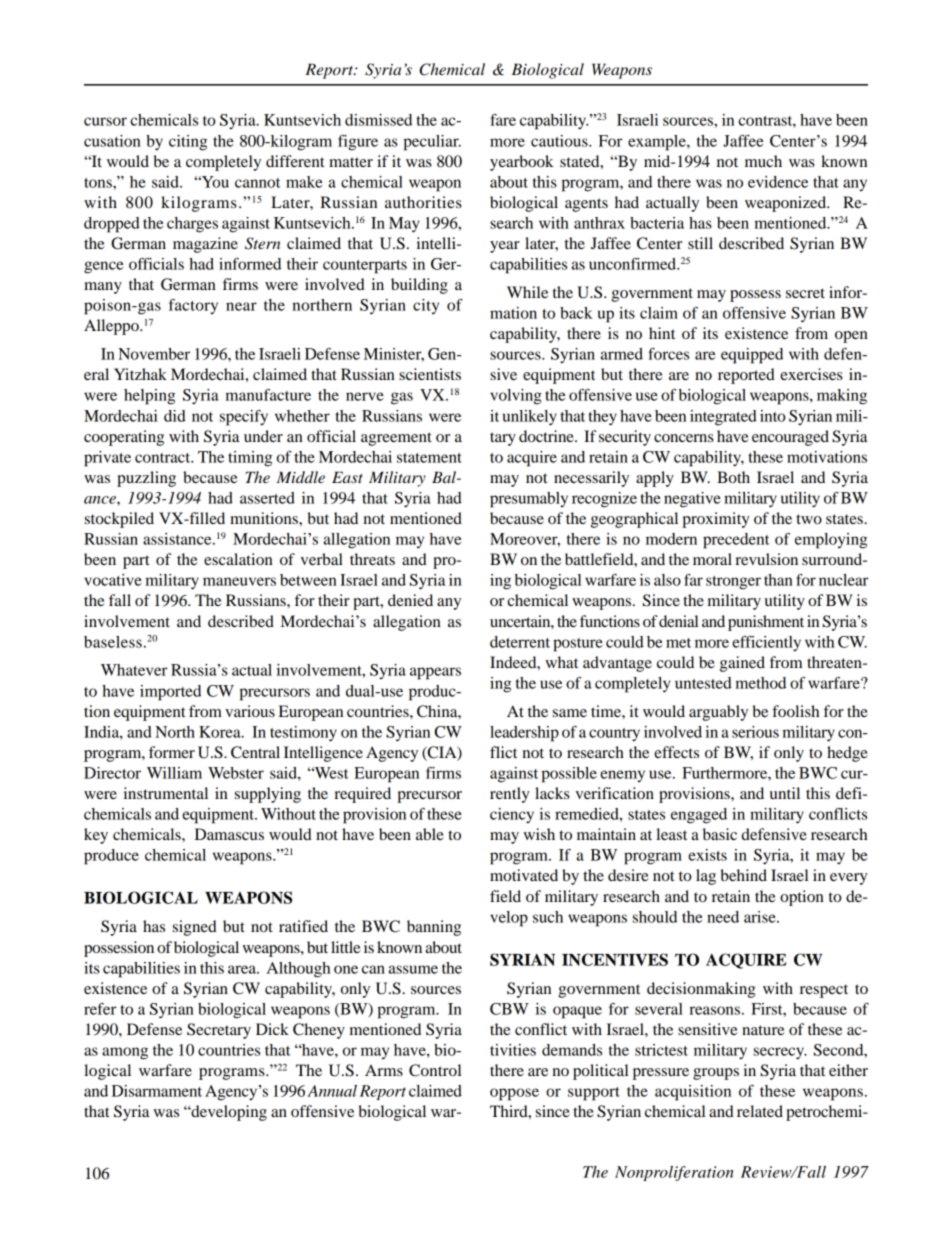 The height and width of the screenshot is (1233, 952). What do you see at coordinates (429, 458) in the screenshot?
I see `statement` at bounding box center [429, 458].
